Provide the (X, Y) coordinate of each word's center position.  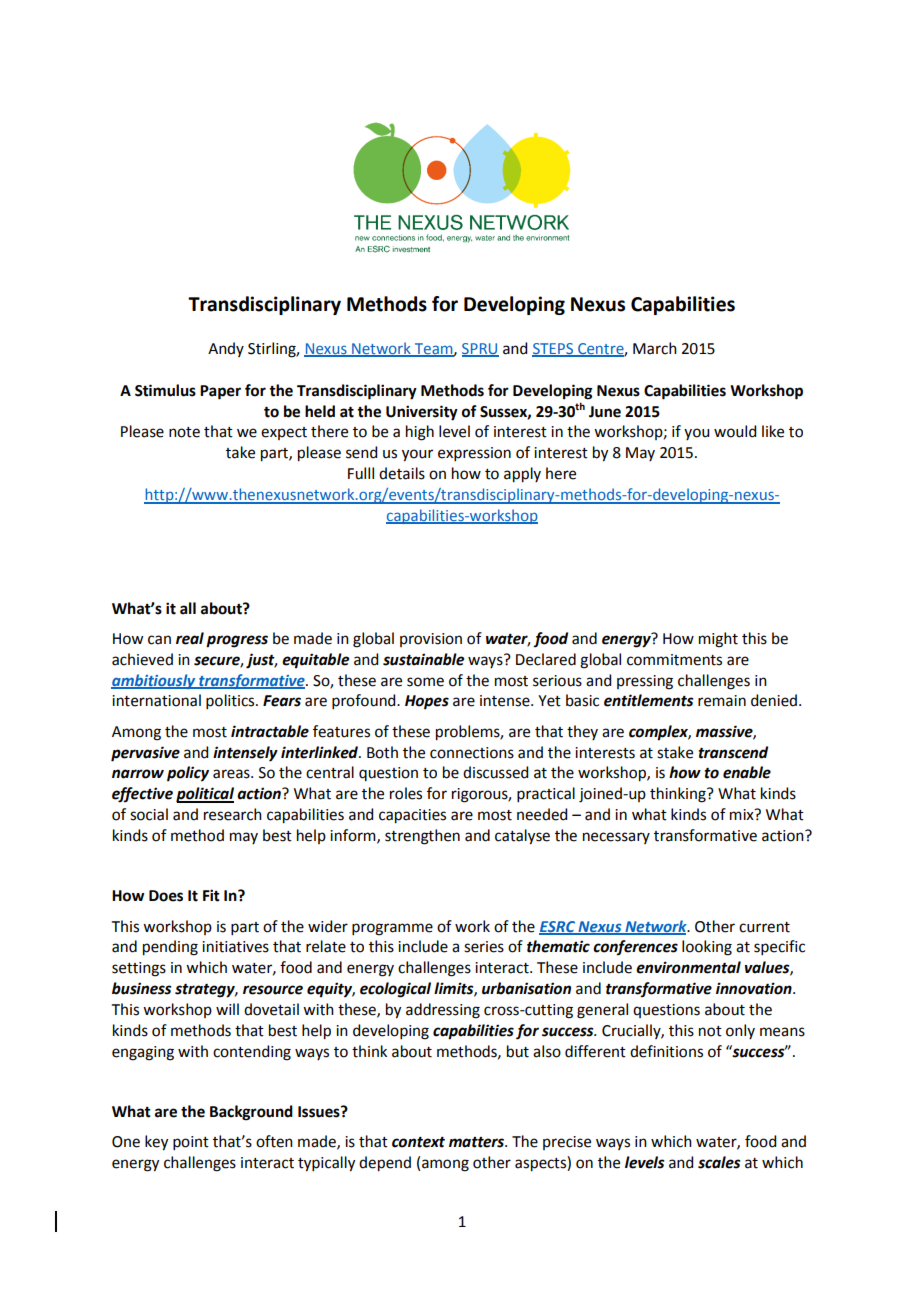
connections (472, 753)
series (484, 947)
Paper (220, 392)
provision (431, 640)
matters (477, 1142)
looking (707, 948)
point (191, 1143)
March (655, 348)
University (422, 413)
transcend (733, 752)
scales (719, 1162)
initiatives (235, 947)
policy (188, 774)
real (190, 638)
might (718, 640)
